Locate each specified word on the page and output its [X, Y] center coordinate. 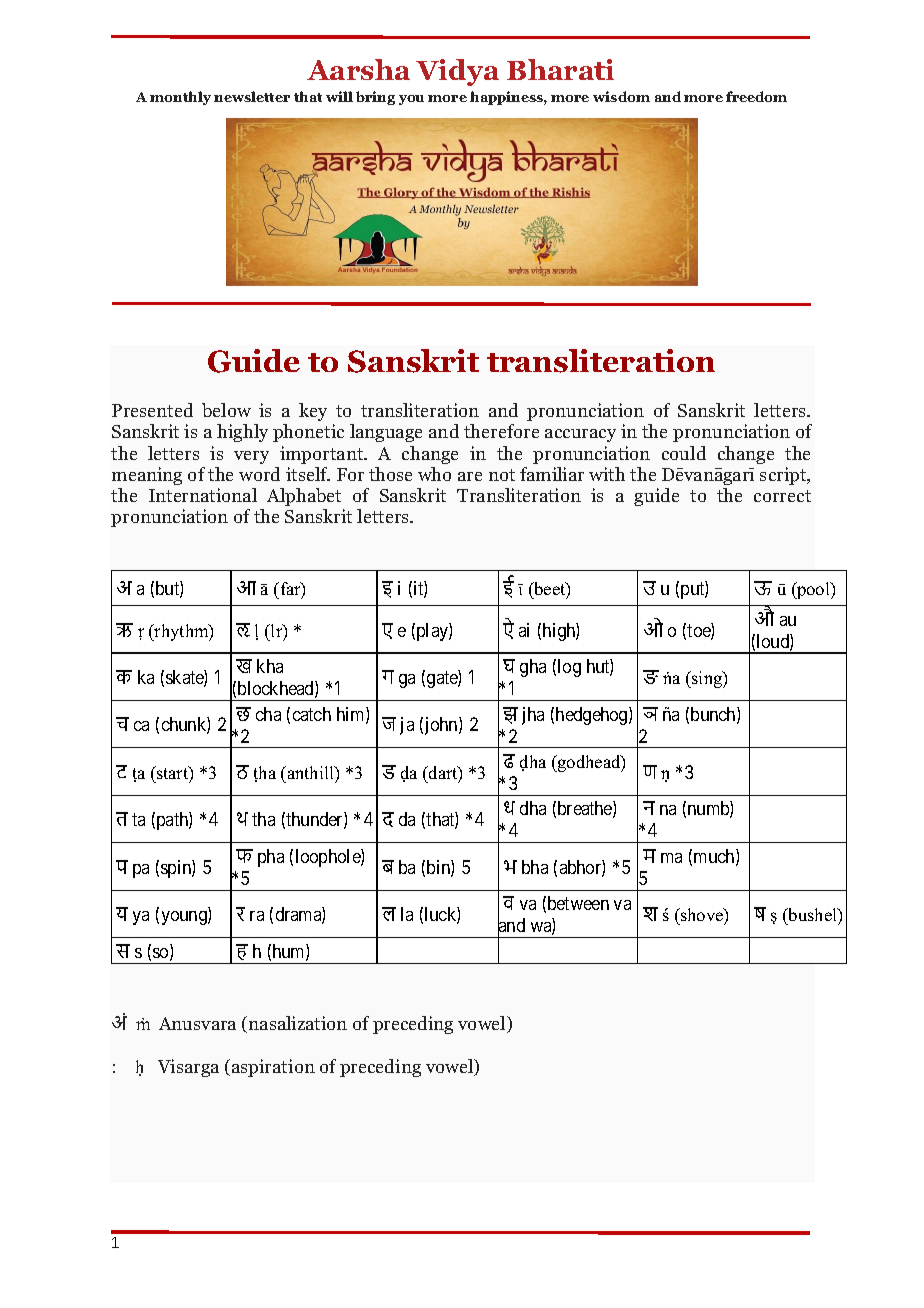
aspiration [273, 1068]
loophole [329, 858]
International [203, 495]
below [226, 410]
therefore [501, 431]
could [684, 453]
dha [533, 808]
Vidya [457, 72]
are [470, 476]
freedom [756, 96]
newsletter [252, 96]
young [185, 918]
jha [533, 716]
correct [782, 496]
